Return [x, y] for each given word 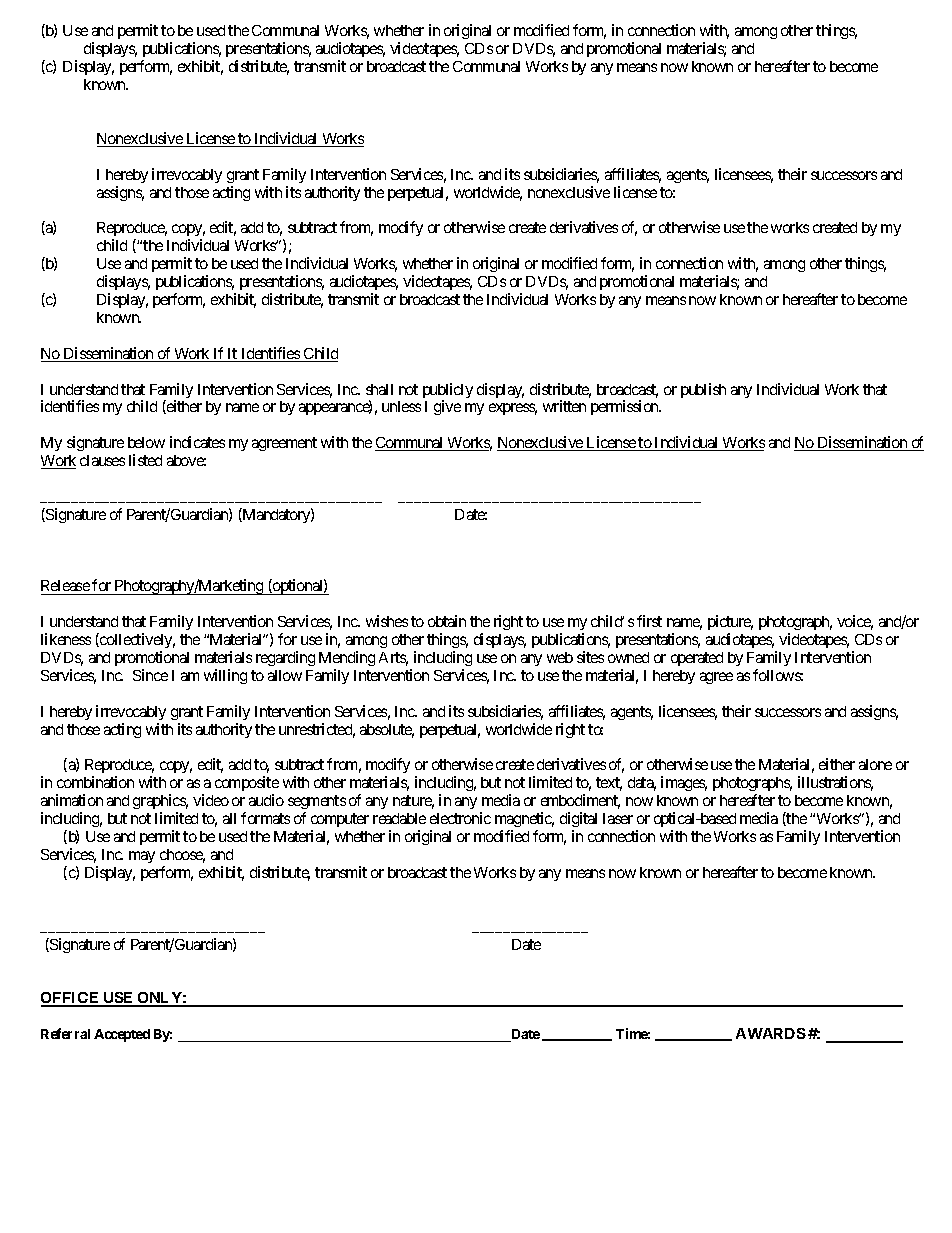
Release [66, 587]
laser [618, 818]
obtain [447, 621]
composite [247, 785]
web [560, 657]
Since [150, 675]
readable [399, 818]
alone [875, 764]
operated [697, 659]
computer [340, 822]
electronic [460, 818]
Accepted [122, 1035]
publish [703, 390]
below [146, 442]
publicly [448, 392]
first [649, 621]
